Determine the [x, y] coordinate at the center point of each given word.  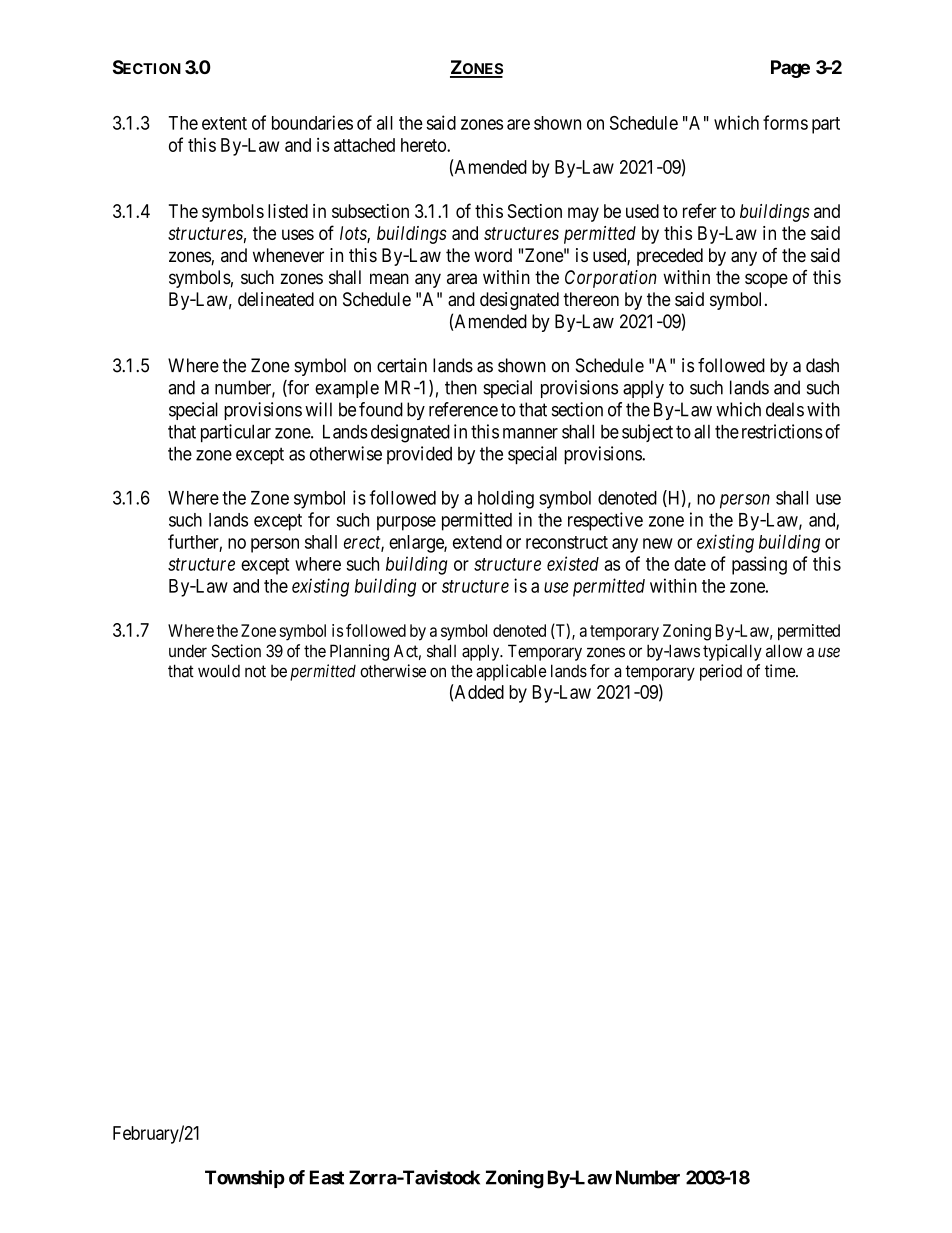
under [188, 651]
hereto [424, 145]
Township [245, 1179]
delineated [276, 299]
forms [785, 122]
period [721, 672]
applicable [511, 672]
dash [822, 365]
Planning [359, 652]
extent [224, 123]
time [781, 671]
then [461, 387]
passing [759, 565]
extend [477, 542]
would [219, 671]
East [327, 1177]
